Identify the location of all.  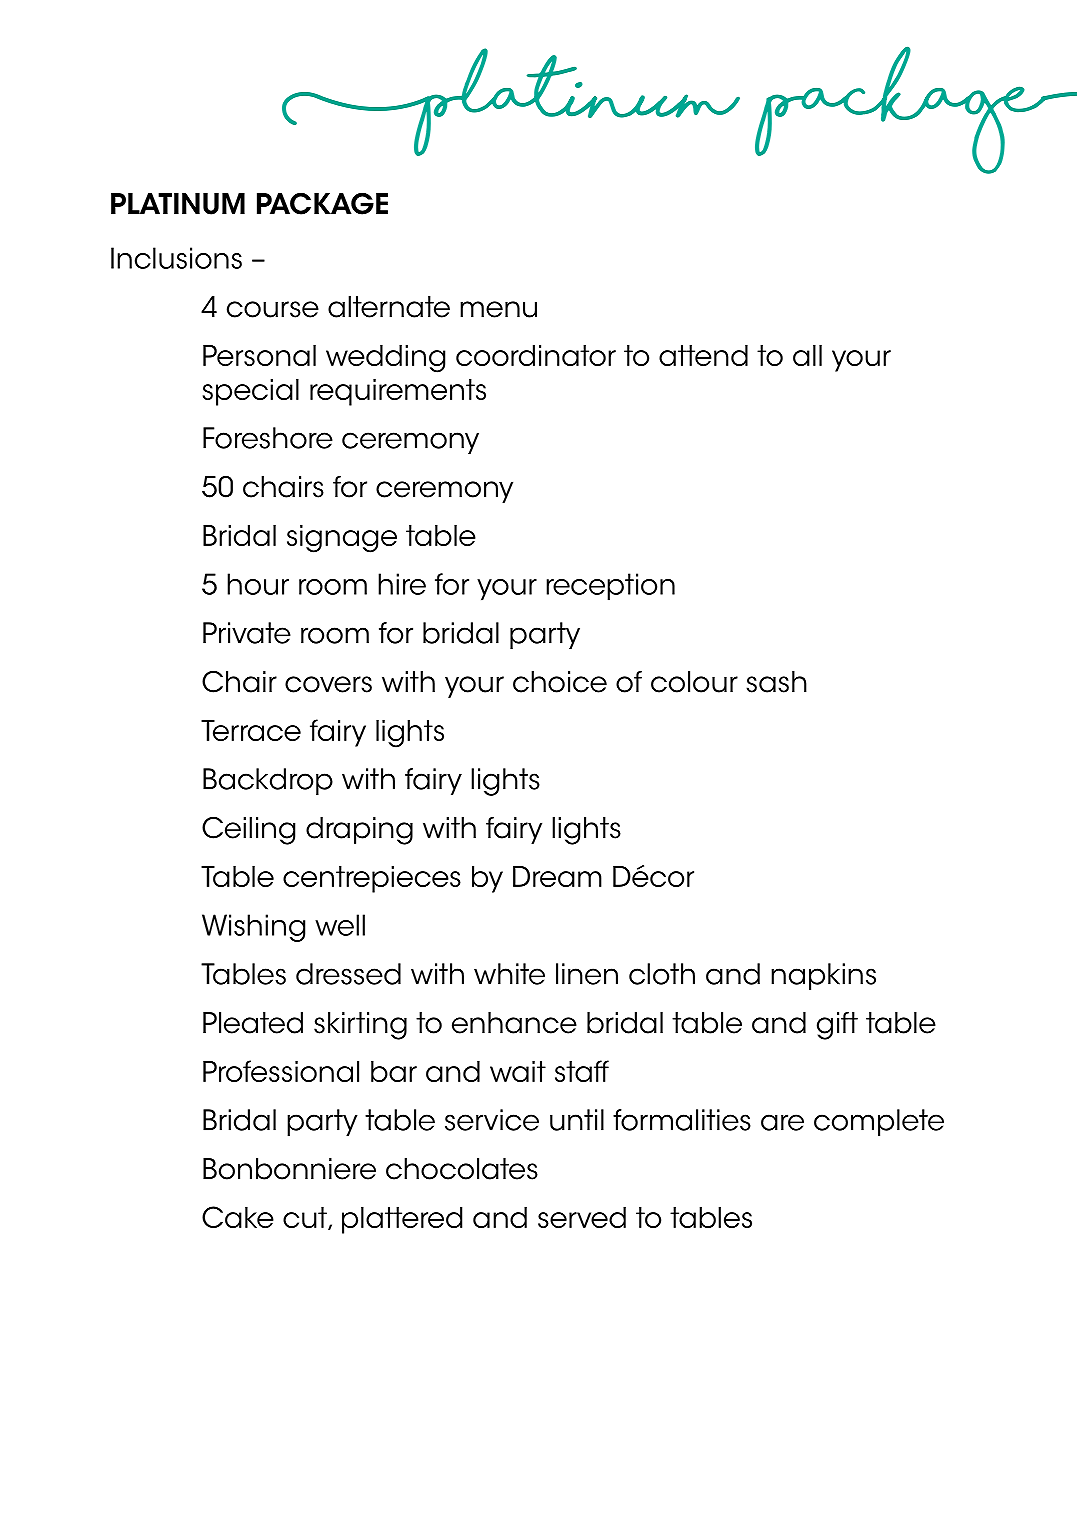
(807, 355).
